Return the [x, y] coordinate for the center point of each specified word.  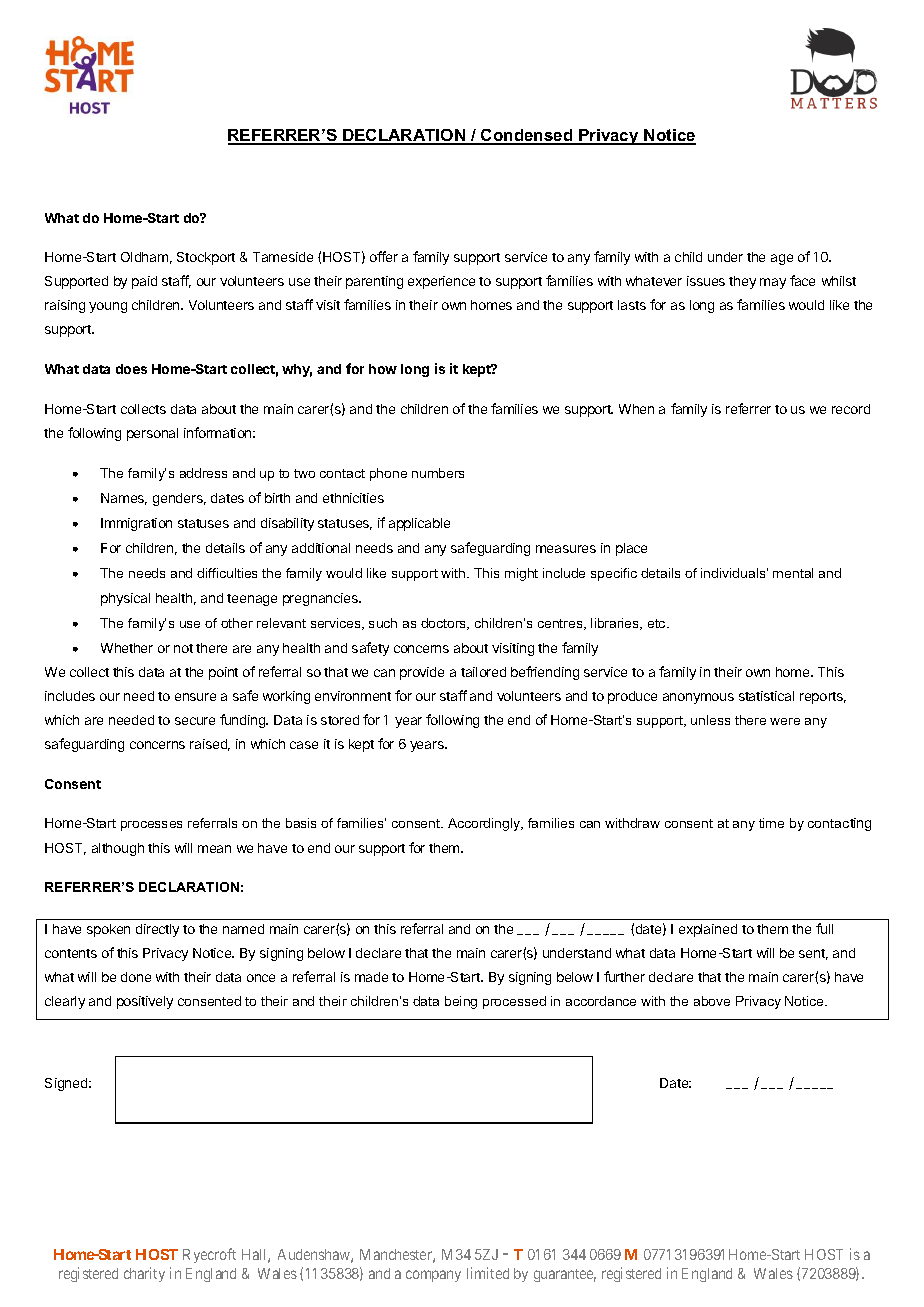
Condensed [527, 136]
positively [145, 1002]
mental [793, 573]
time [771, 823]
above [712, 1001]
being [461, 1002]
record [851, 409]
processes [151, 826]
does [131, 369]
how [383, 369]
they [742, 282]
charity [144, 1274]
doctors [445, 624]
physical [125, 599]
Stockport [206, 258]
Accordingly [485, 824]
